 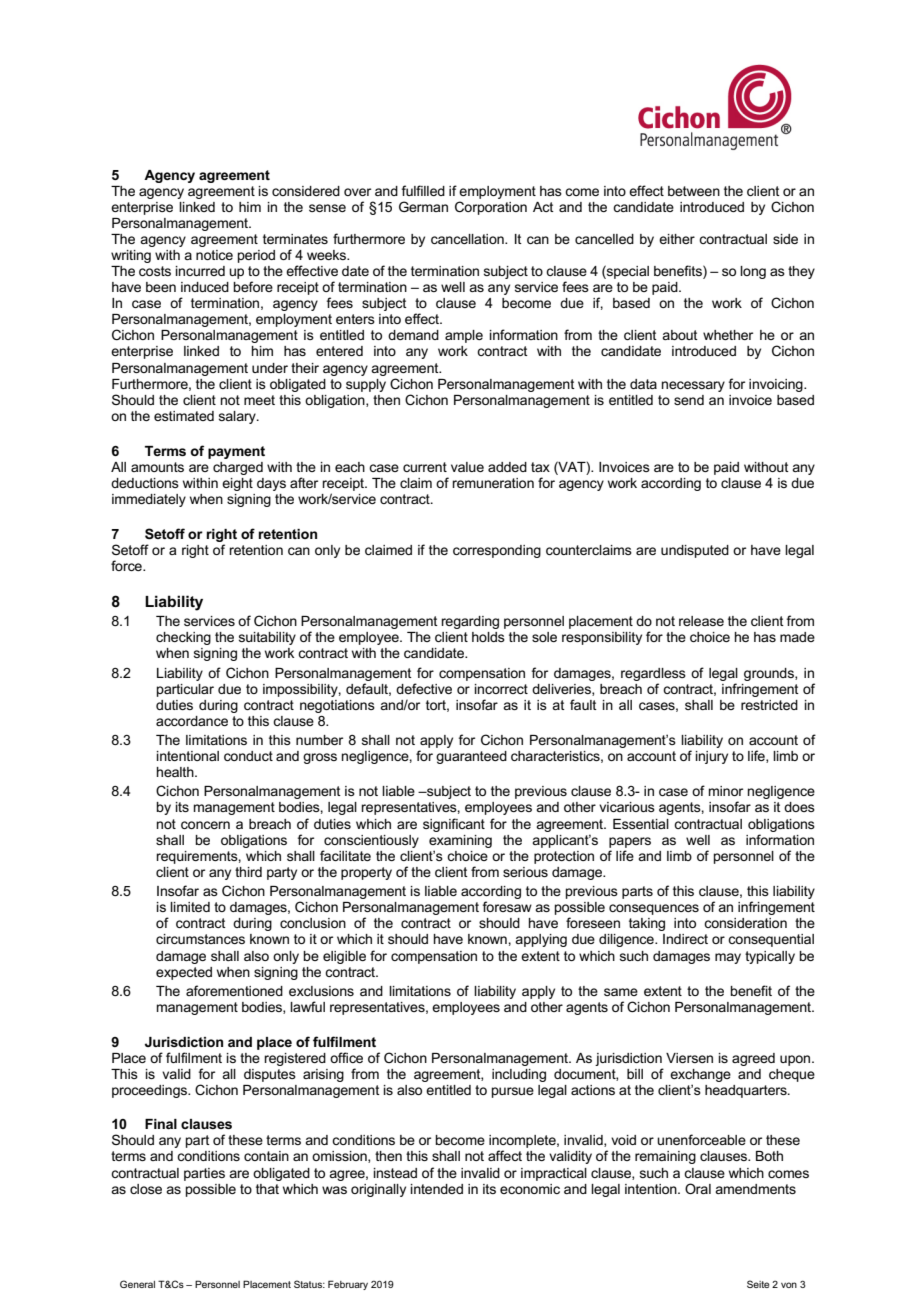 What do you see at coordinates (234, 990) in the image?
I see `aforementioned` at bounding box center [234, 990].
